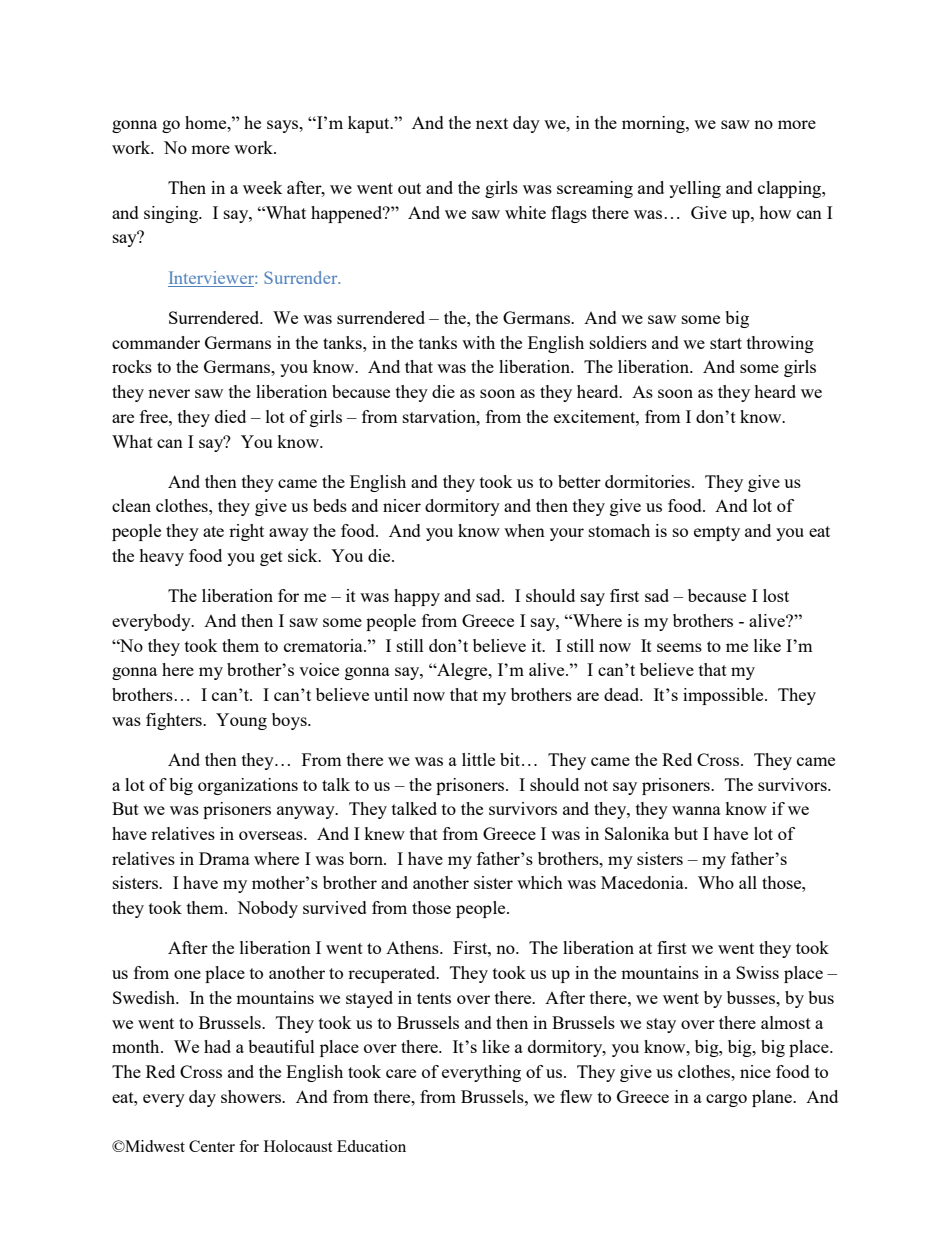 The height and width of the image is (1233, 952). Describe the element at coordinates (440, 416) in the image. I see `starvation` at that location.
